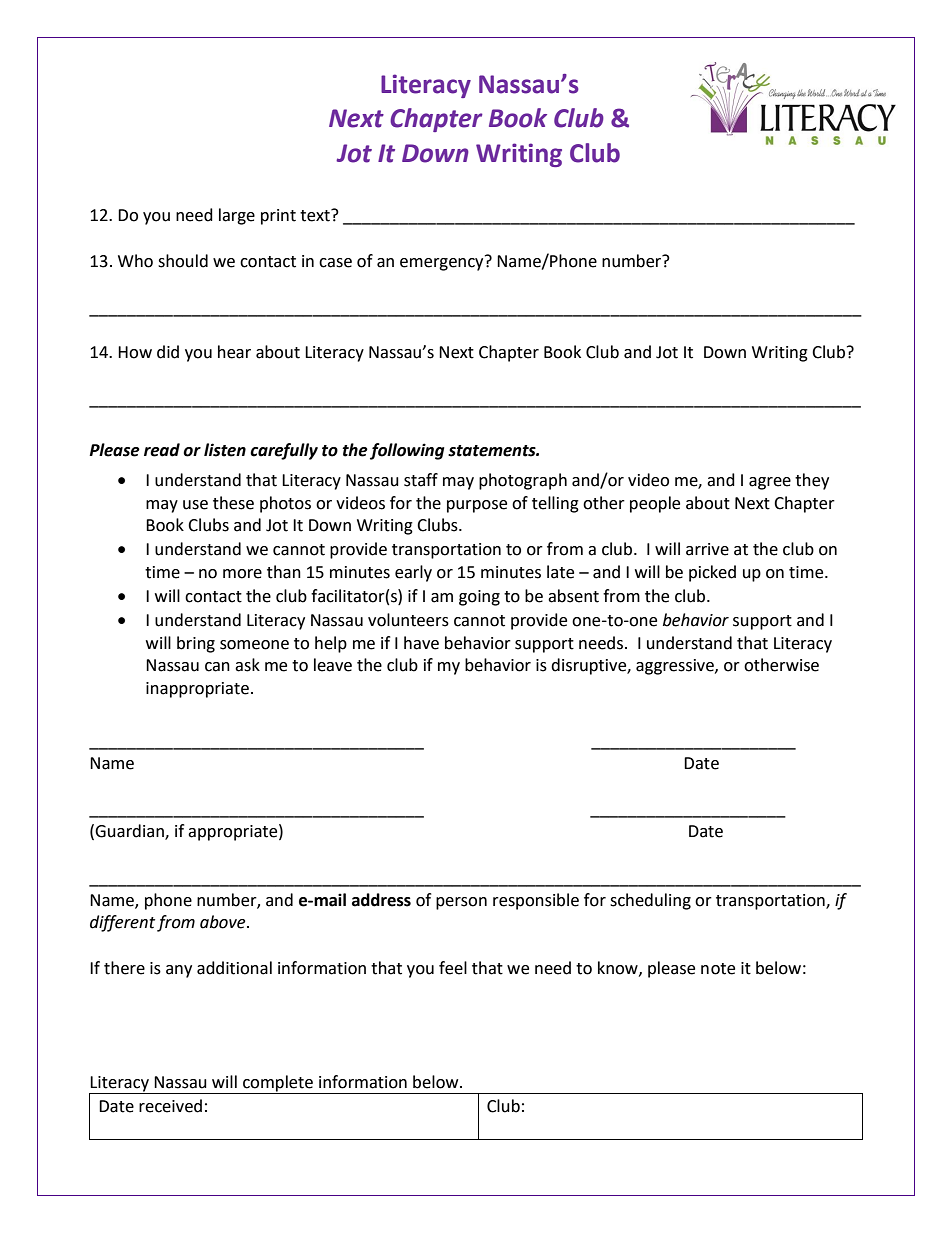 The width and height of the page is (952, 1233). Describe the element at coordinates (170, 1106) in the page. I see `received` at that location.
